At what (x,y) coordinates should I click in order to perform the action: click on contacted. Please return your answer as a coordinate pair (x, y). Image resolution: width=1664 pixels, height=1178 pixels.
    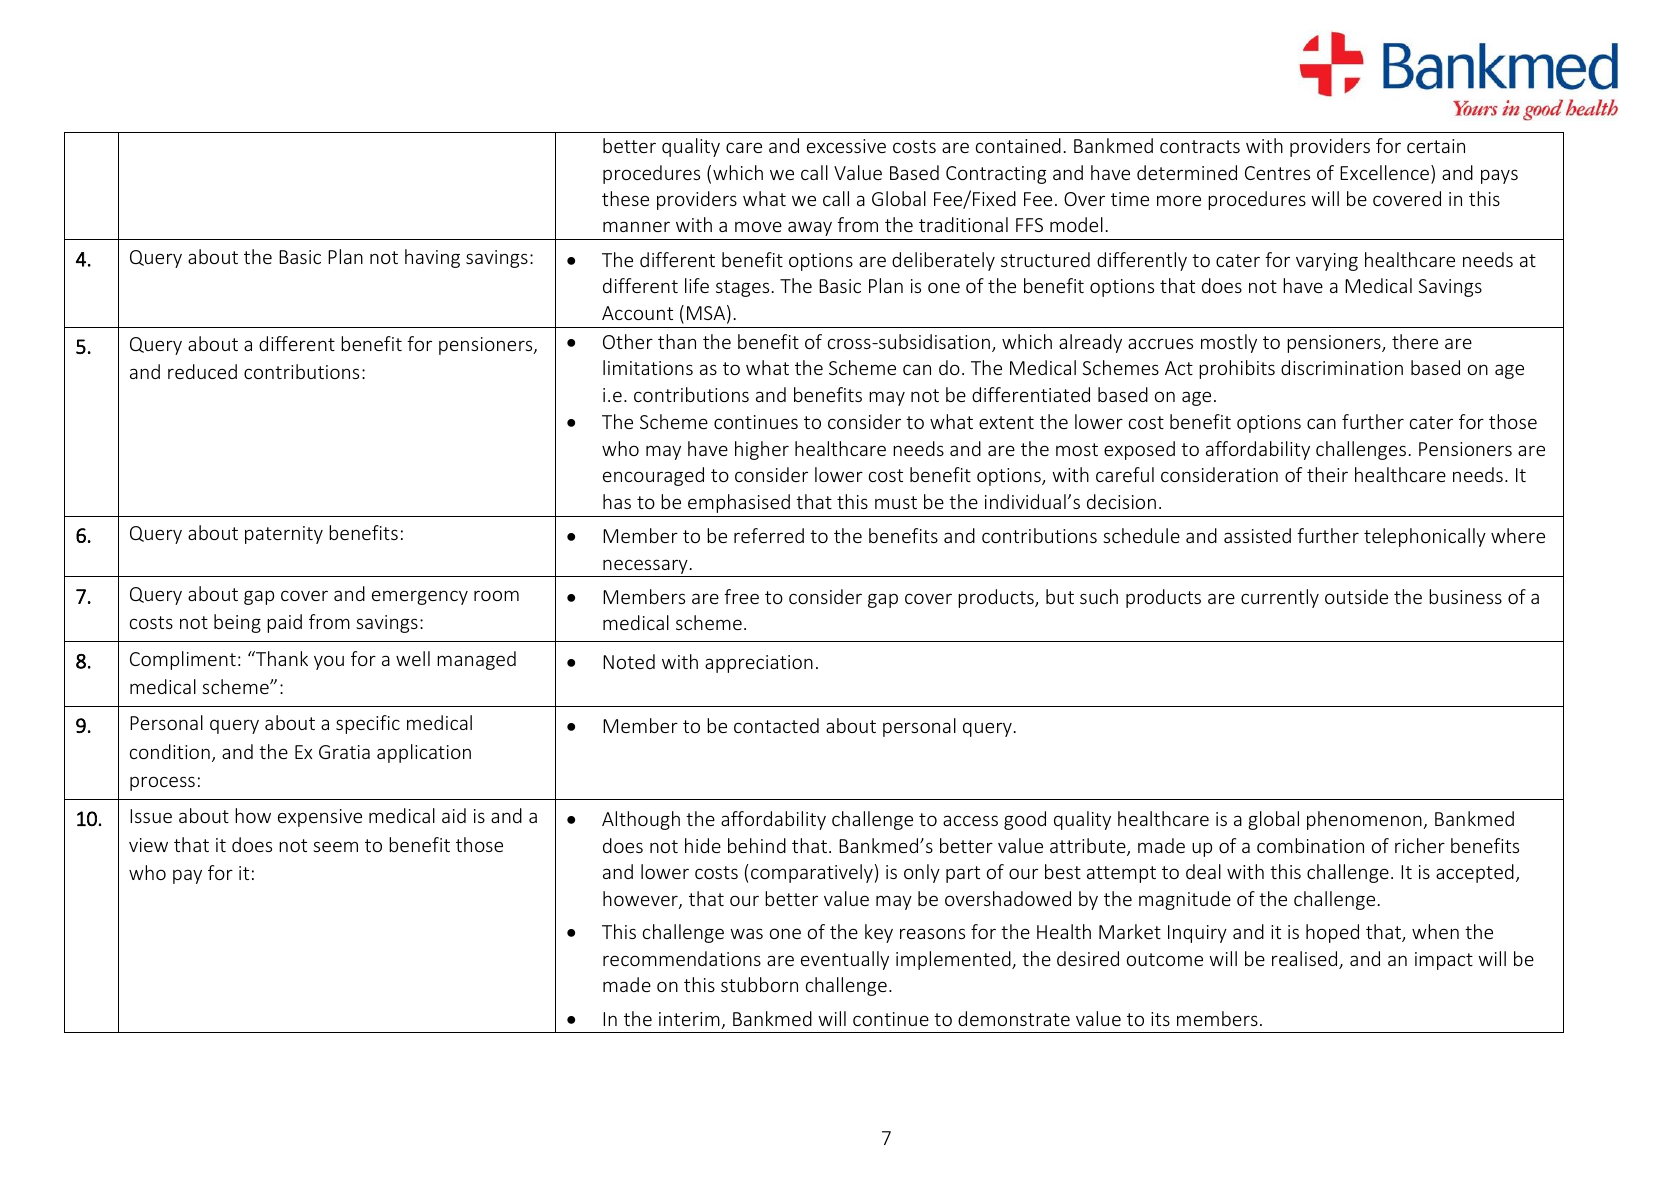
    Looking at the image, I should click on (776, 725).
